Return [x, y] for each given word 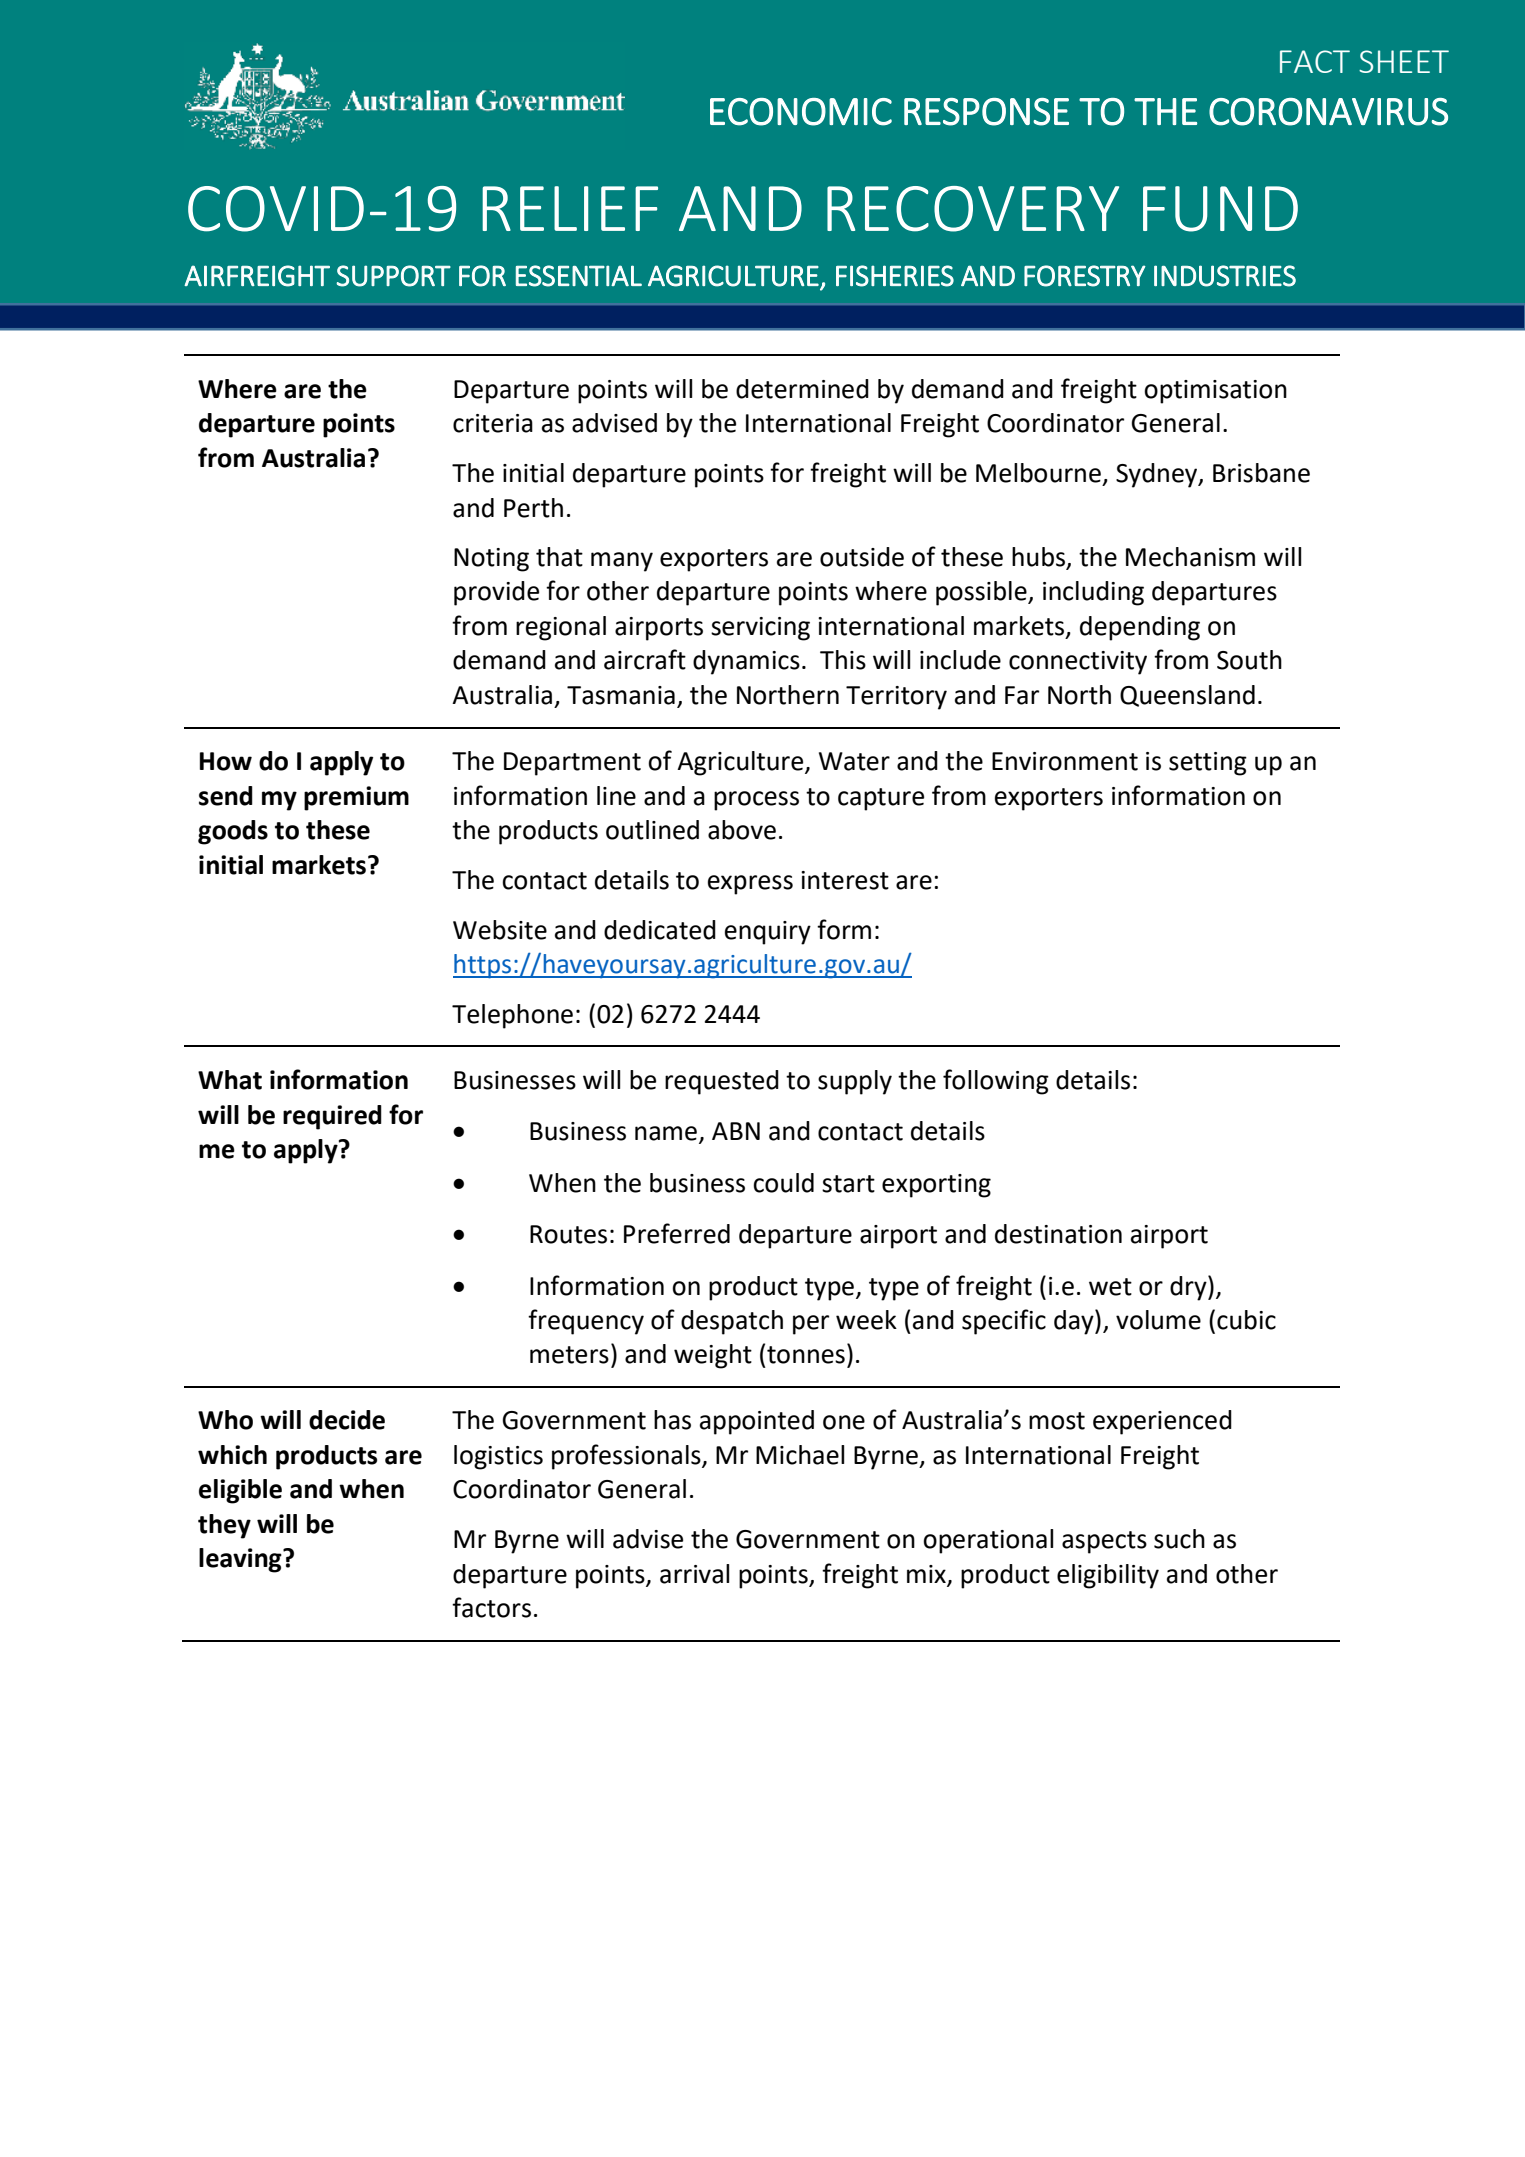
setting [1208, 764]
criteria [493, 423]
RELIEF [570, 208]
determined [802, 389]
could [783, 1183]
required [332, 1117]
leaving [241, 1560]
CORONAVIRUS [1328, 112]
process [756, 801]
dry [1189, 1288]
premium [356, 798]
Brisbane [1261, 473]
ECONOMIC [801, 112]
